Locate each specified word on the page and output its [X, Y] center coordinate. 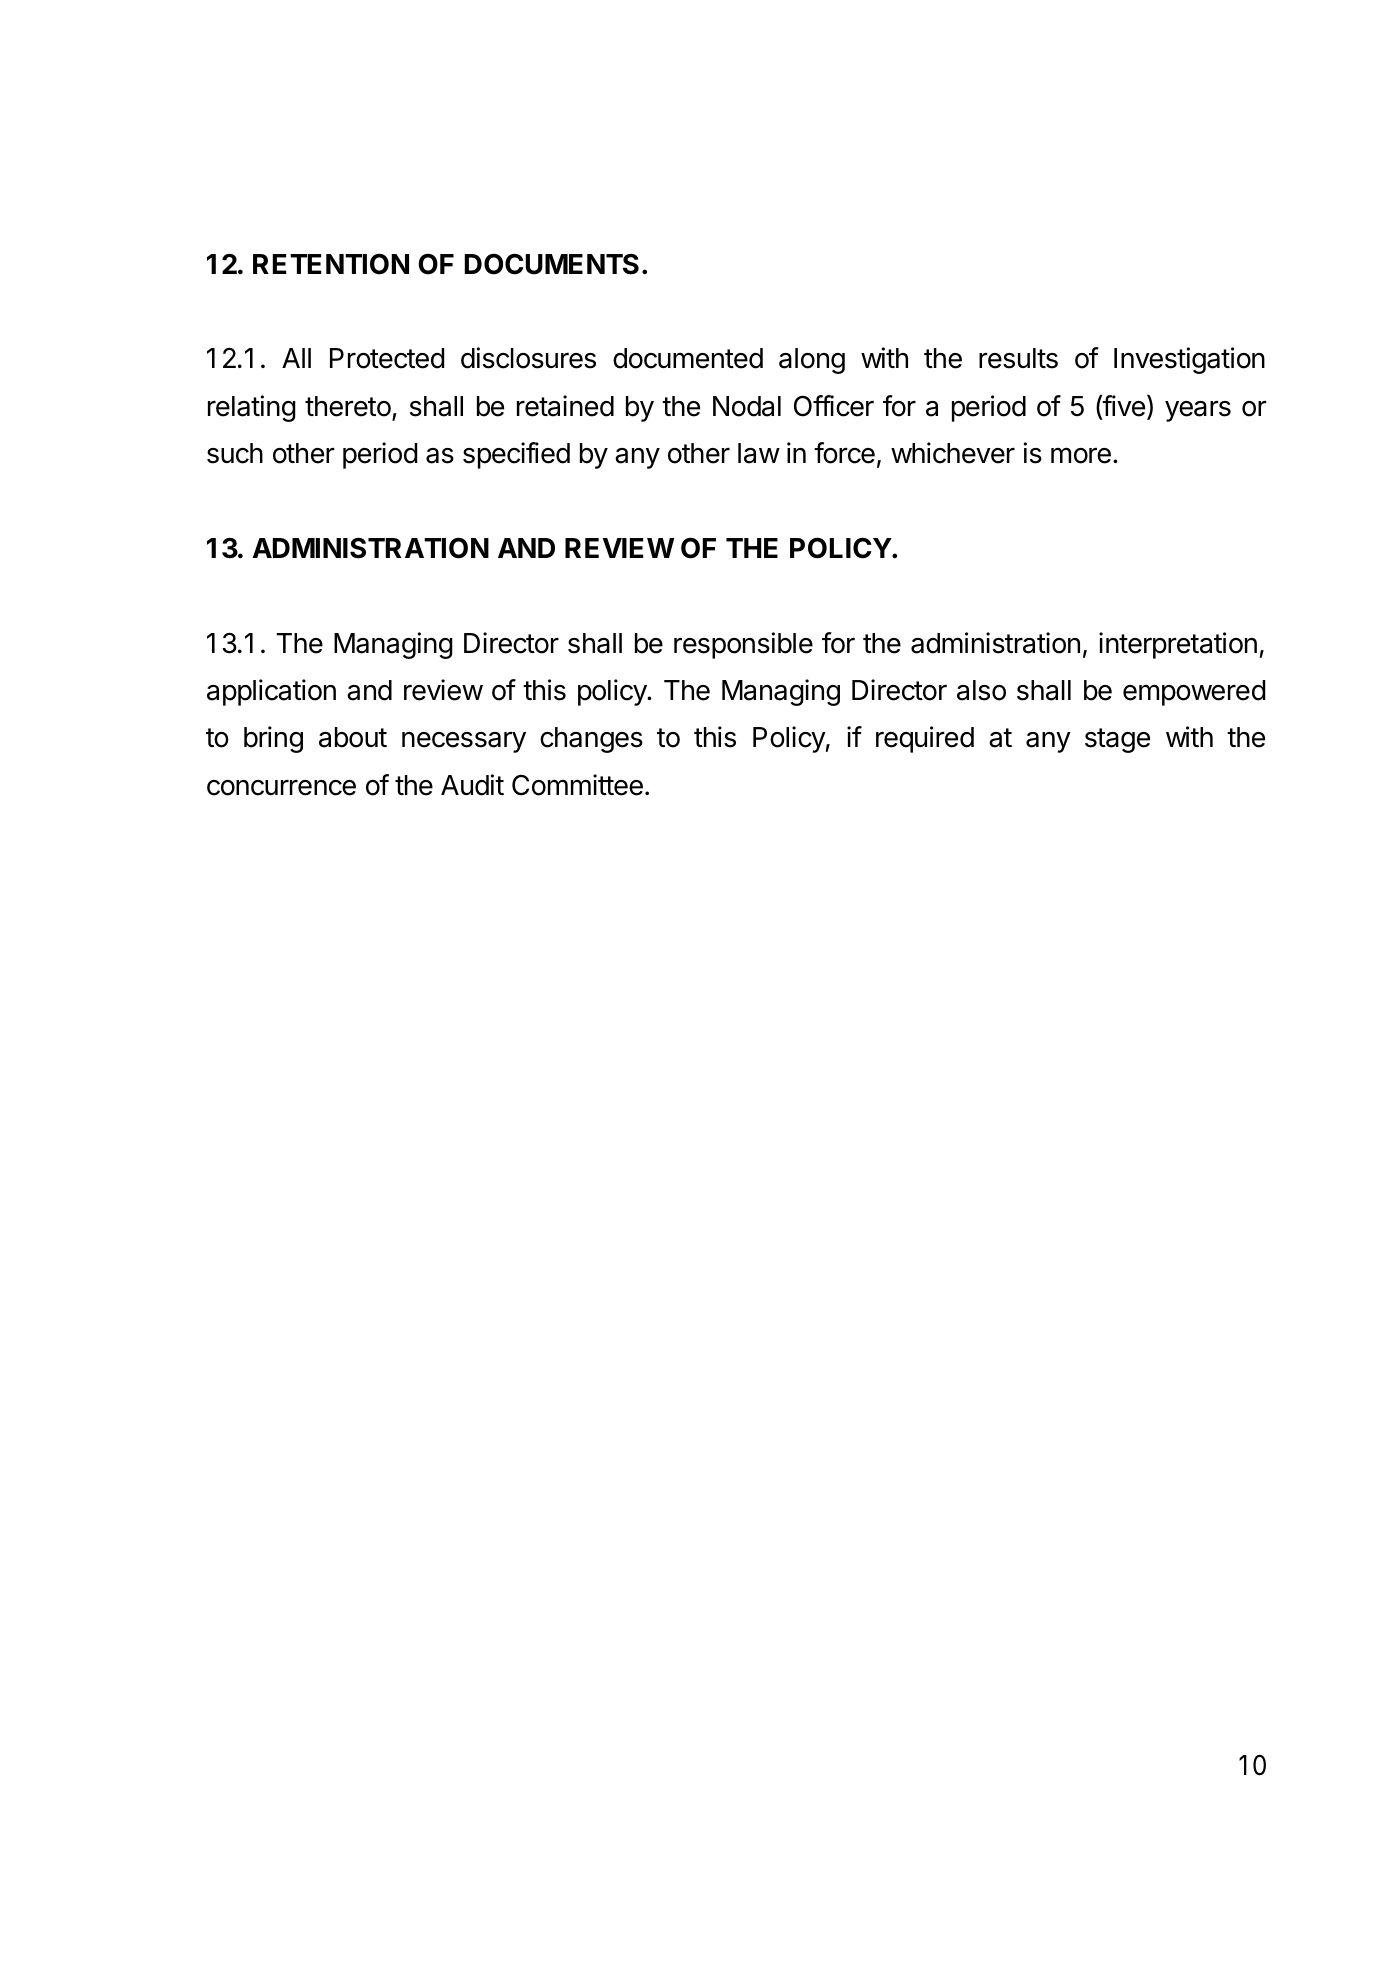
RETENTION [331, 264]
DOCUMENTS [552, 264]
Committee [577, 785]
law [759, 453]
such [235, 453]
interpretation [1178, 645]
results [1018, 358]
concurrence [281, 788]
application [271, 692]
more [1081, 455]
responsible [743, 645]
